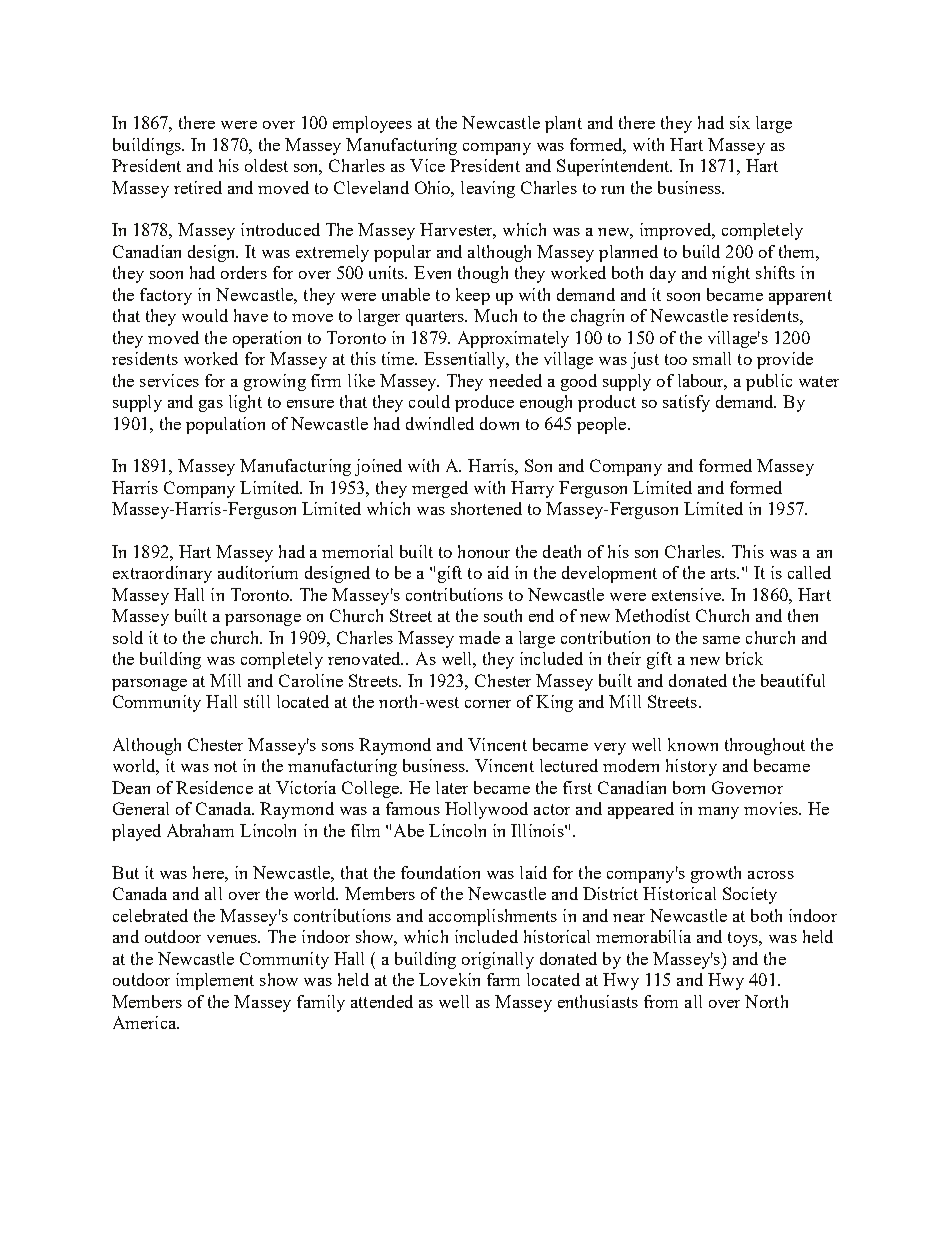 The height and width of the document is (1233, 952). What do you see at coordinates (712, 358) in the document?
I see `small` at bounding box center [712, 358].
